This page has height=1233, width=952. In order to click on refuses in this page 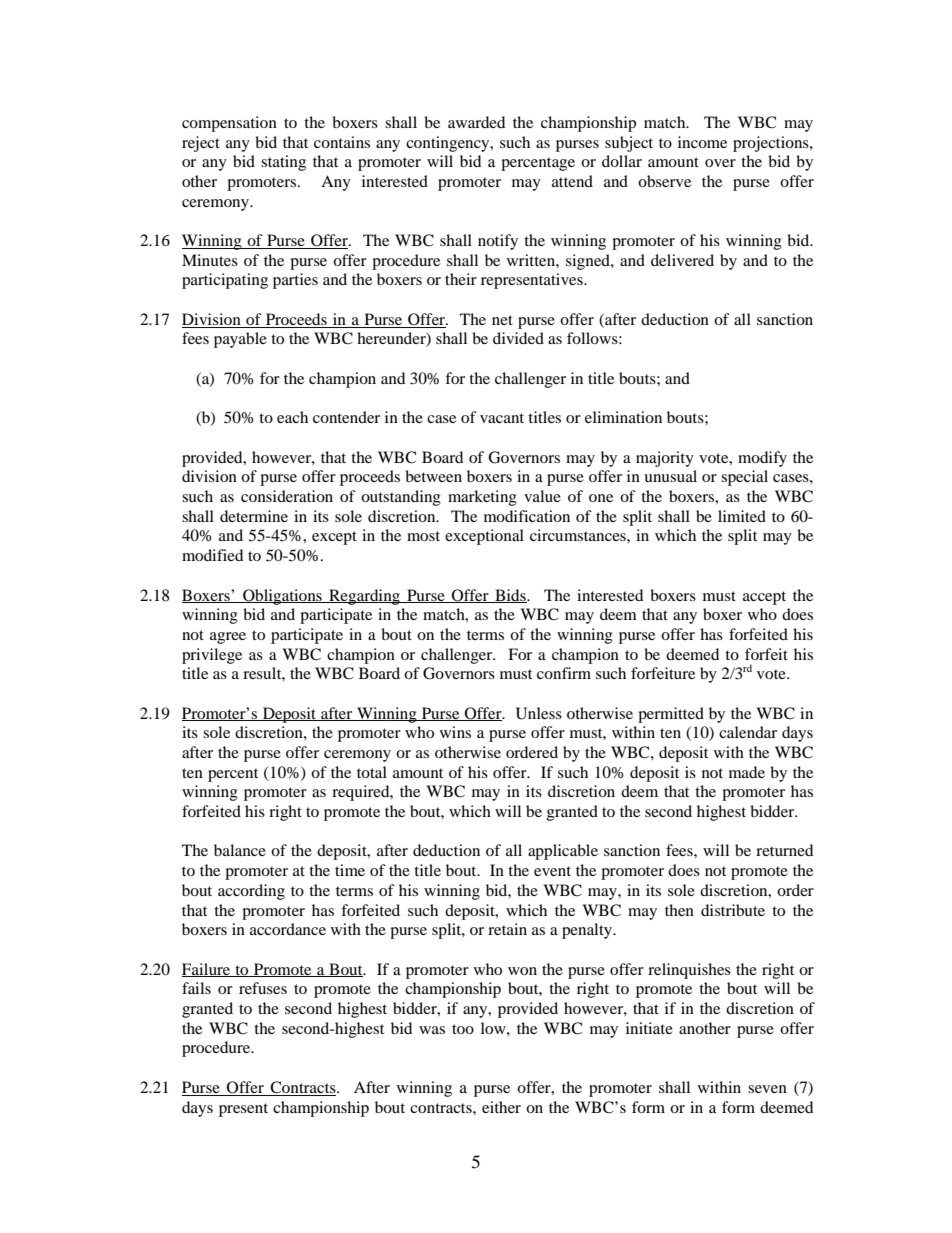, I will do `click(263, 988)`.
